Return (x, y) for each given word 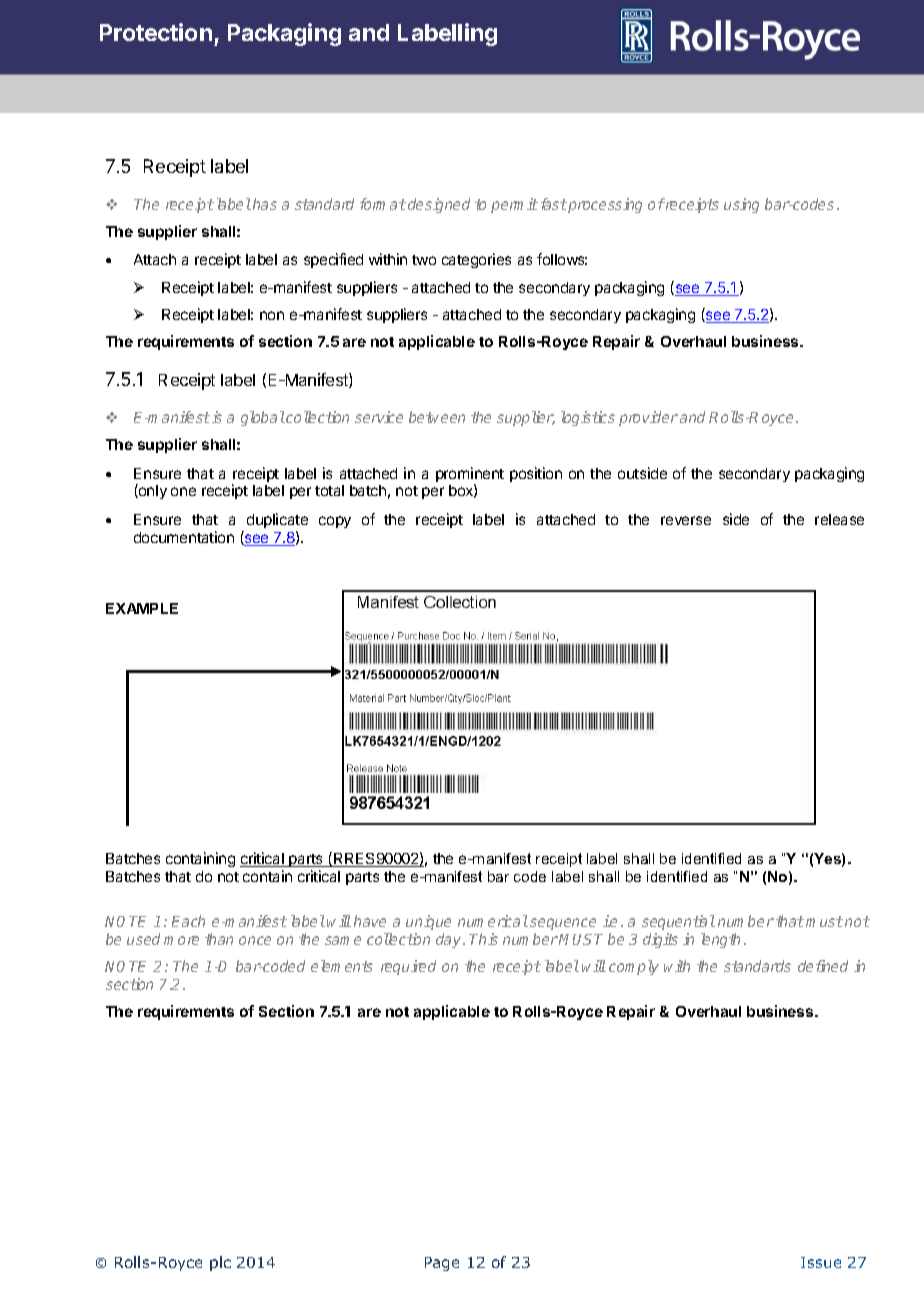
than (219, 939)
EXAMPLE (142, 608)
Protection (156, 32)
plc (220, 1263)
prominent (470, 476)
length (720, 940)
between (437, 417)
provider (648, 418)
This (483, 939)
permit (514, 205)
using (741, 205)
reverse (686, 520)
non (272, 315)
